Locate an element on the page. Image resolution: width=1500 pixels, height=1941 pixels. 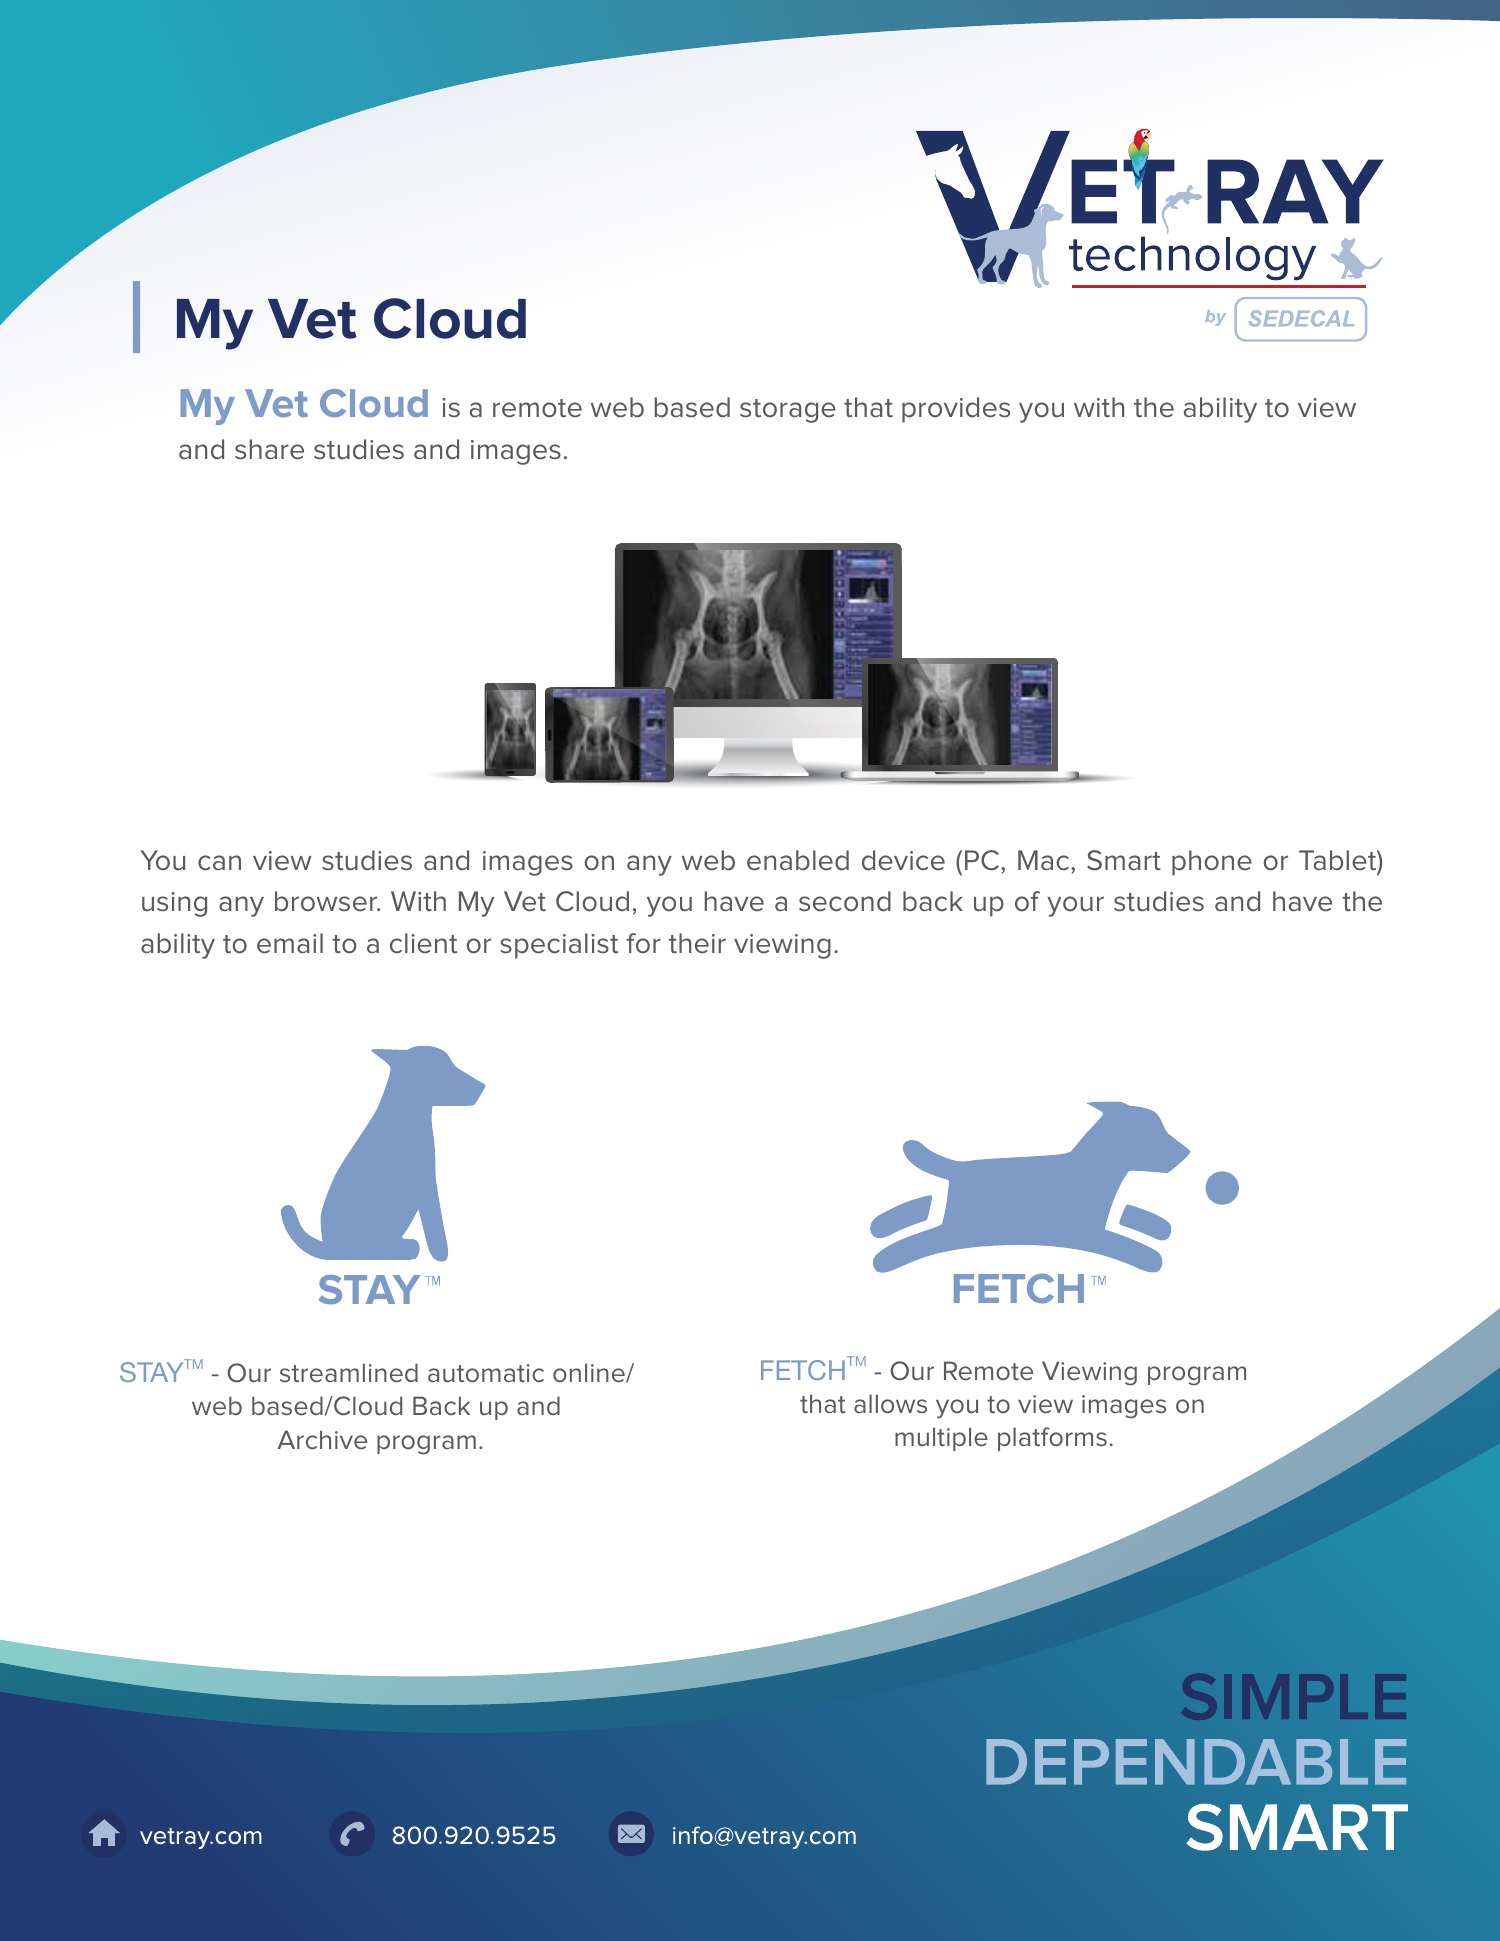
Smart is located at coordinates (1124, 860).
